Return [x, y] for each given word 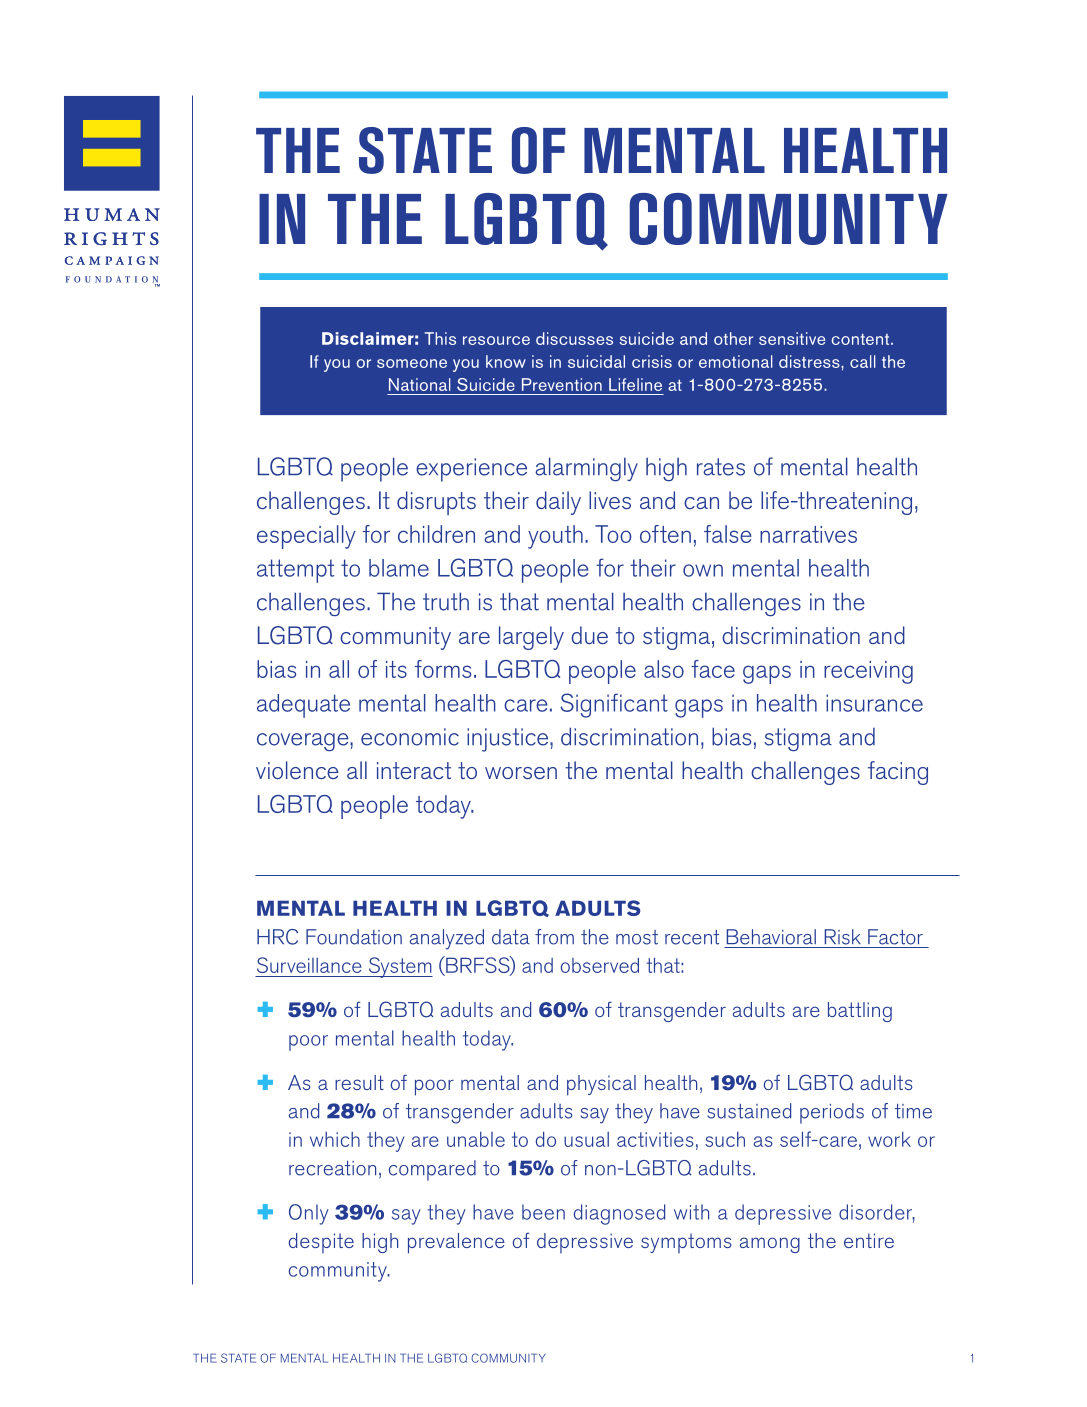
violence [297, 770]
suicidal [596, 361]
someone [412, 363]
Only [309, 1214]
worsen [521, 773]
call [863, 361]
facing [898, 773]
